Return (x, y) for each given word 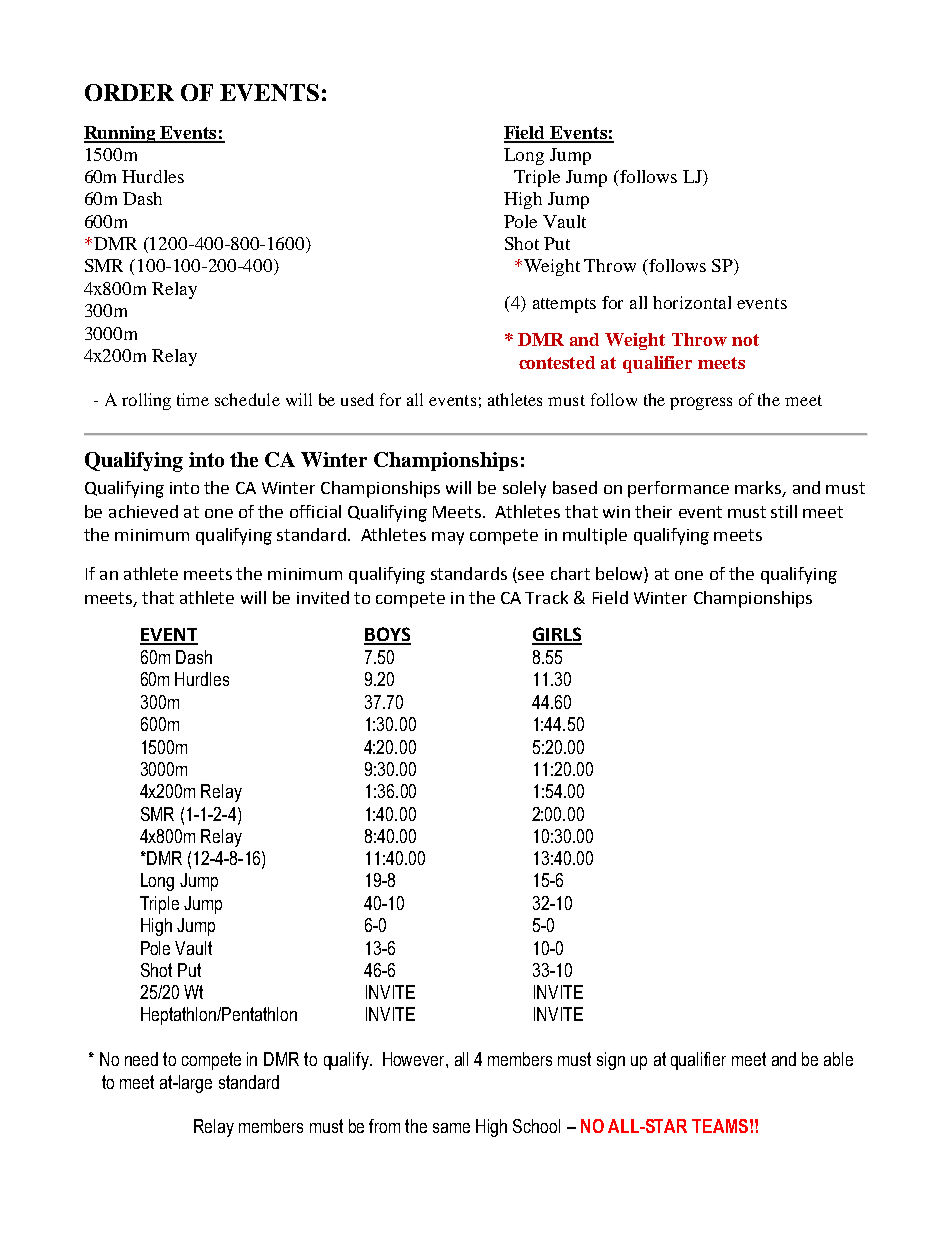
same (451, 1128)
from (384, 1126)
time (193, 399)
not (745, 340)
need (141, 1059)
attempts (564, 305)
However (415, 1059)
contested (557, 362)
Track (546, 597)
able (838, 1059)
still (784, 511)
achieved (143, 511)
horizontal (692, 302)
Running (121, 134)
